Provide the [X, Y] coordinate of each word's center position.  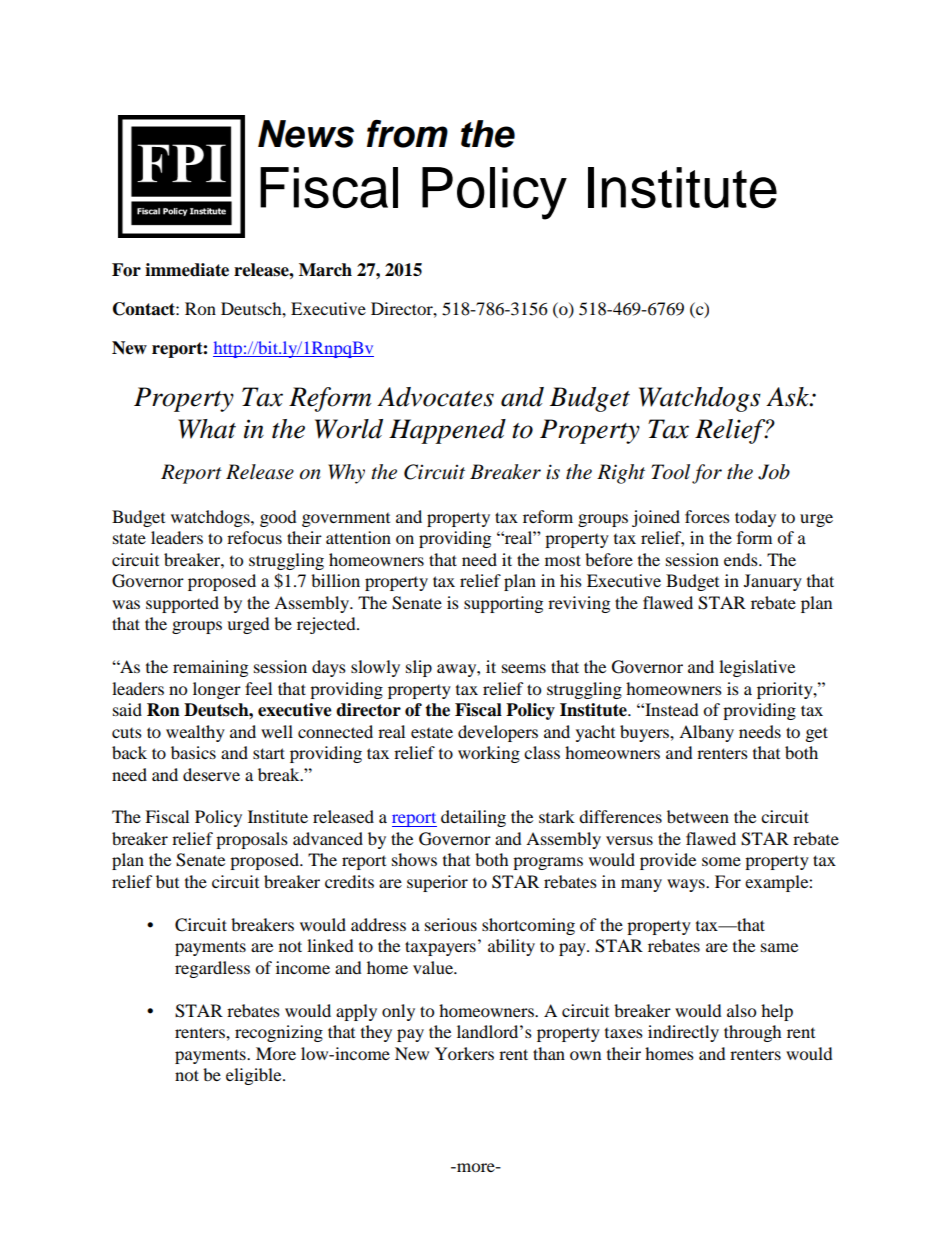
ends [742, 559]
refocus [254, 537]
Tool [670, 472]
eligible [255, 1076]
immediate [187, 270]
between [698, 816]
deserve [211, 774]
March [325, 270]
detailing [473, 818]
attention [358, 537]
